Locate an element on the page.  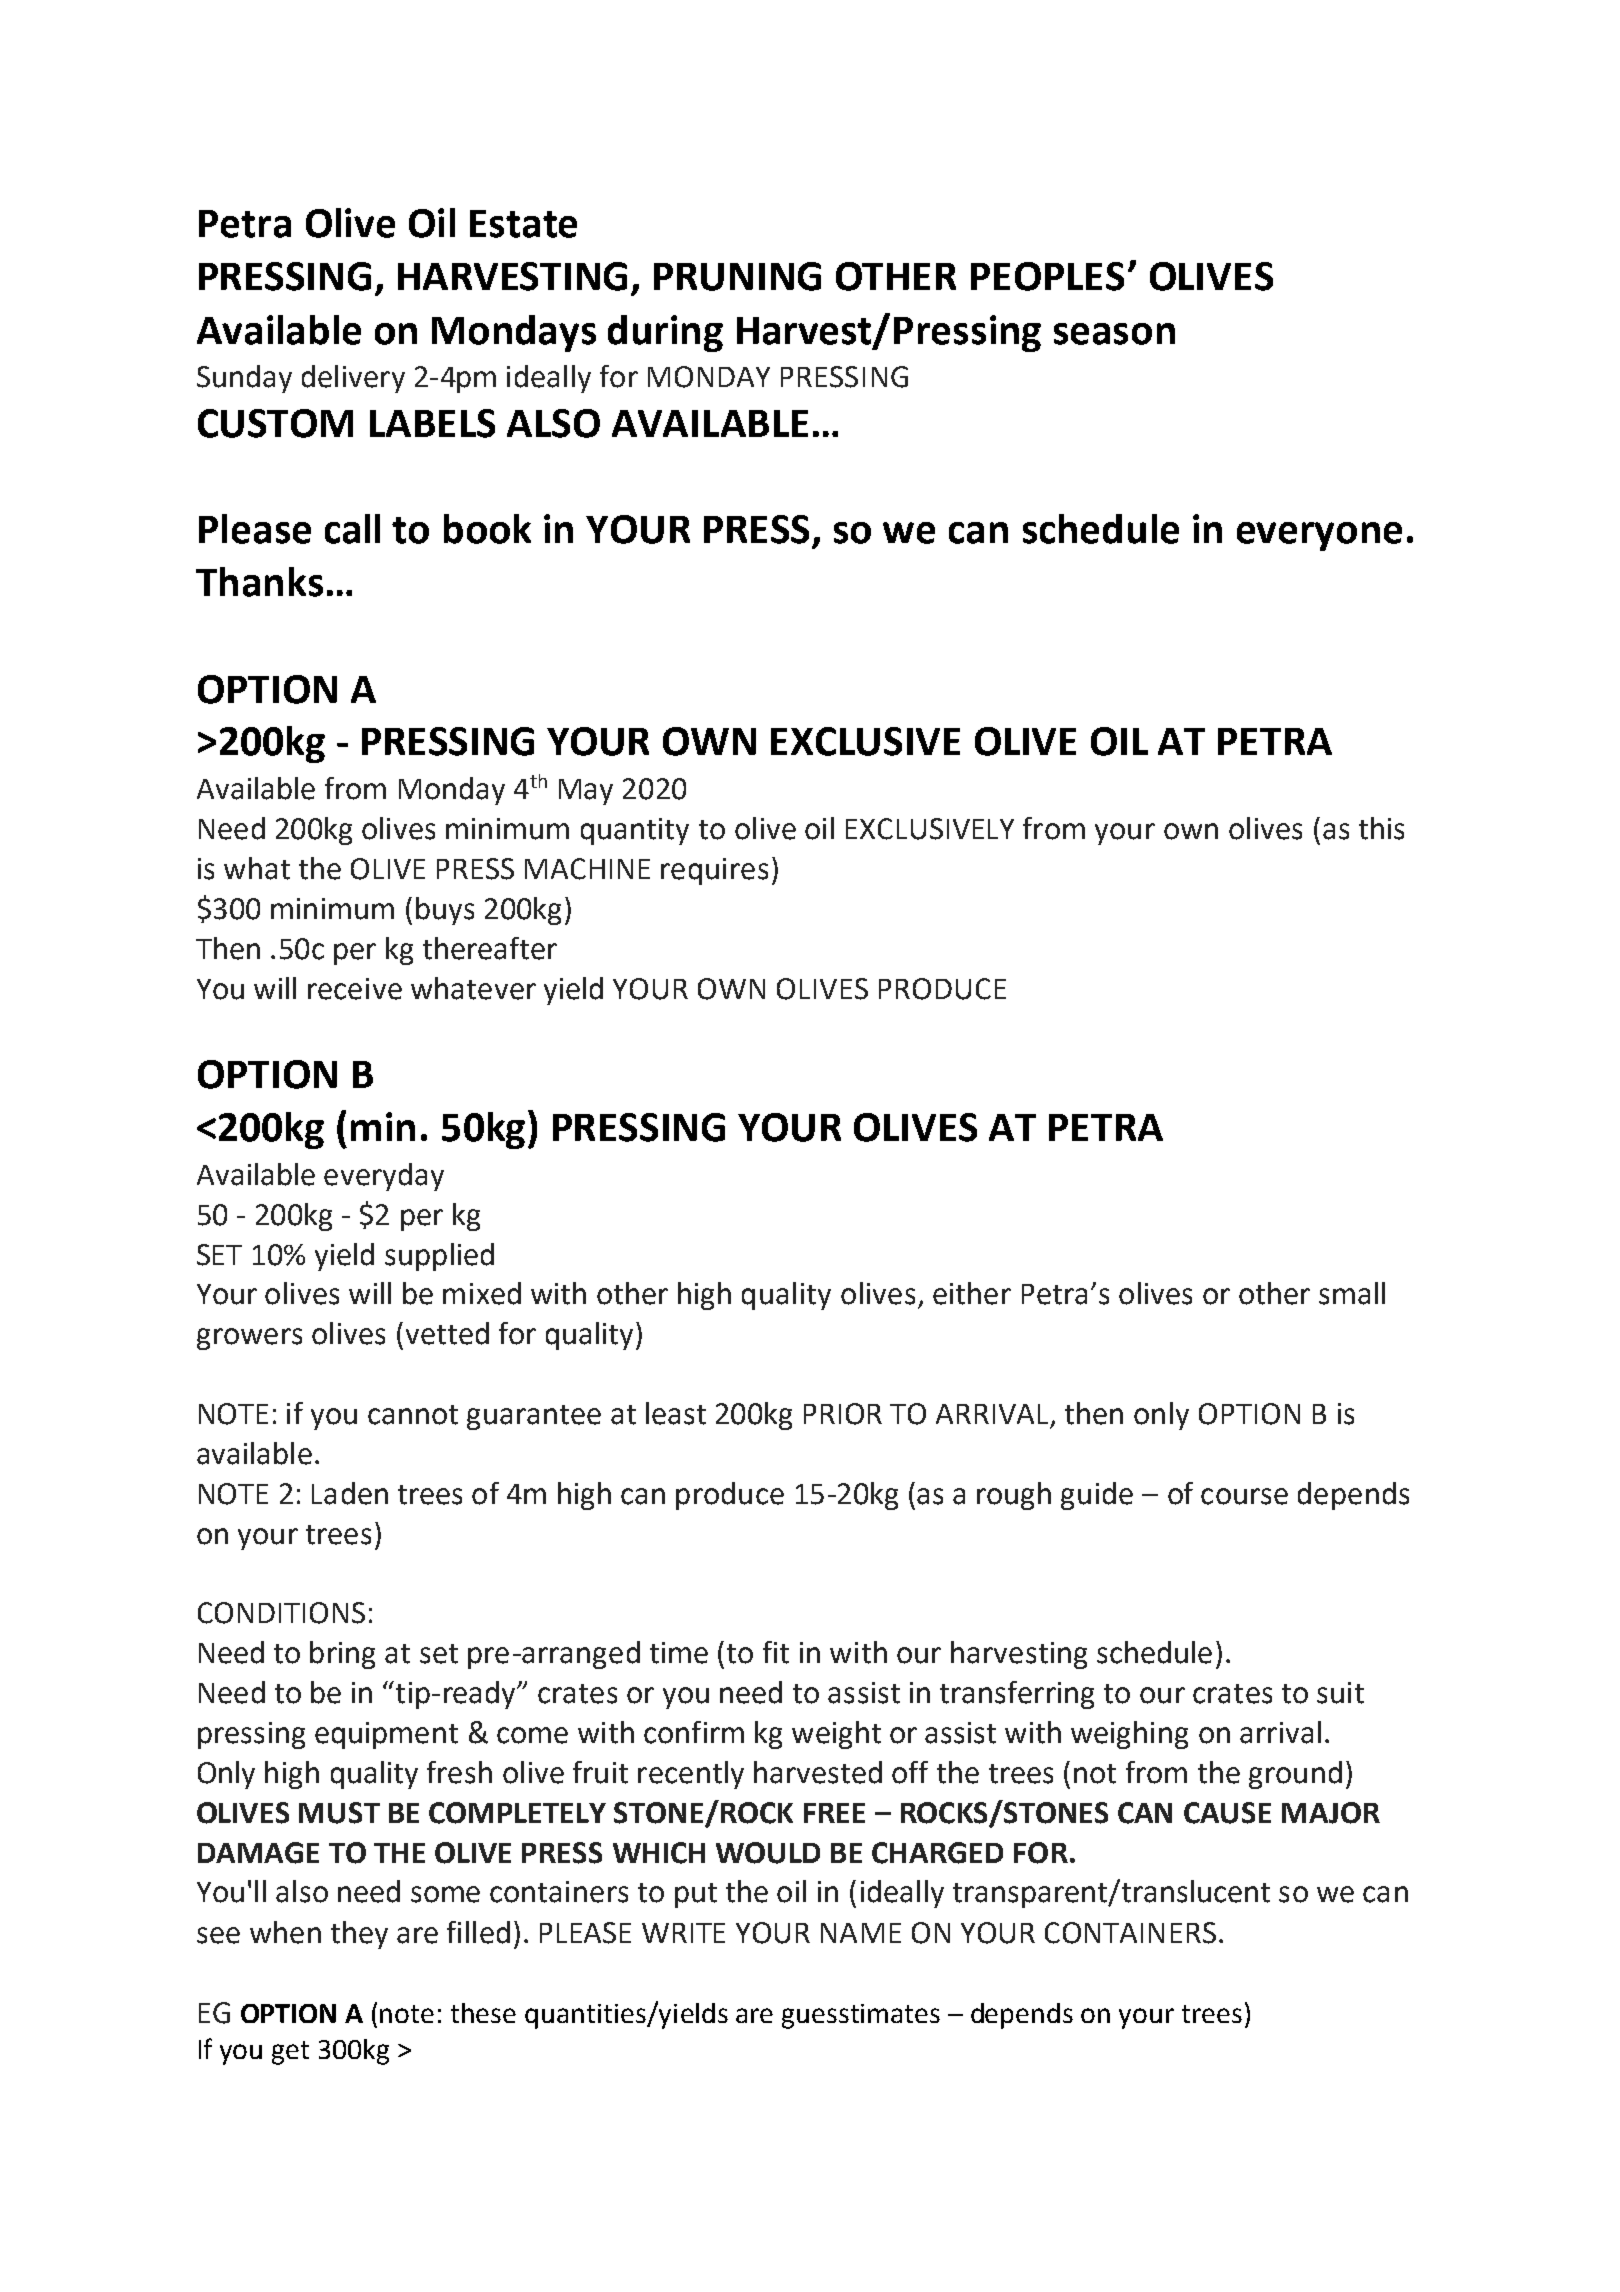
requires is located at coordinates (714, 871).
